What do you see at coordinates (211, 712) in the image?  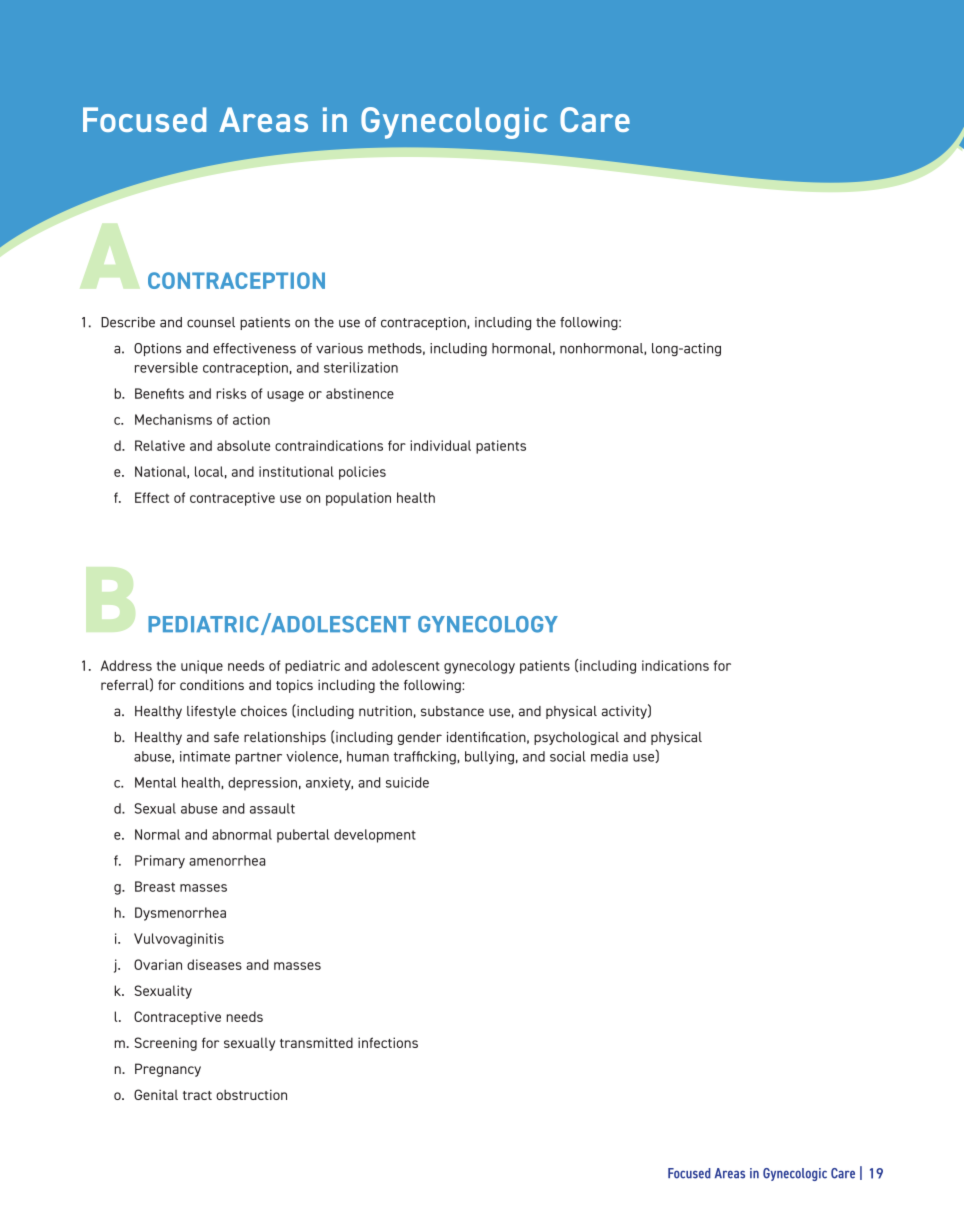 I see `lifestyle` at bounding box center [211, 712].
